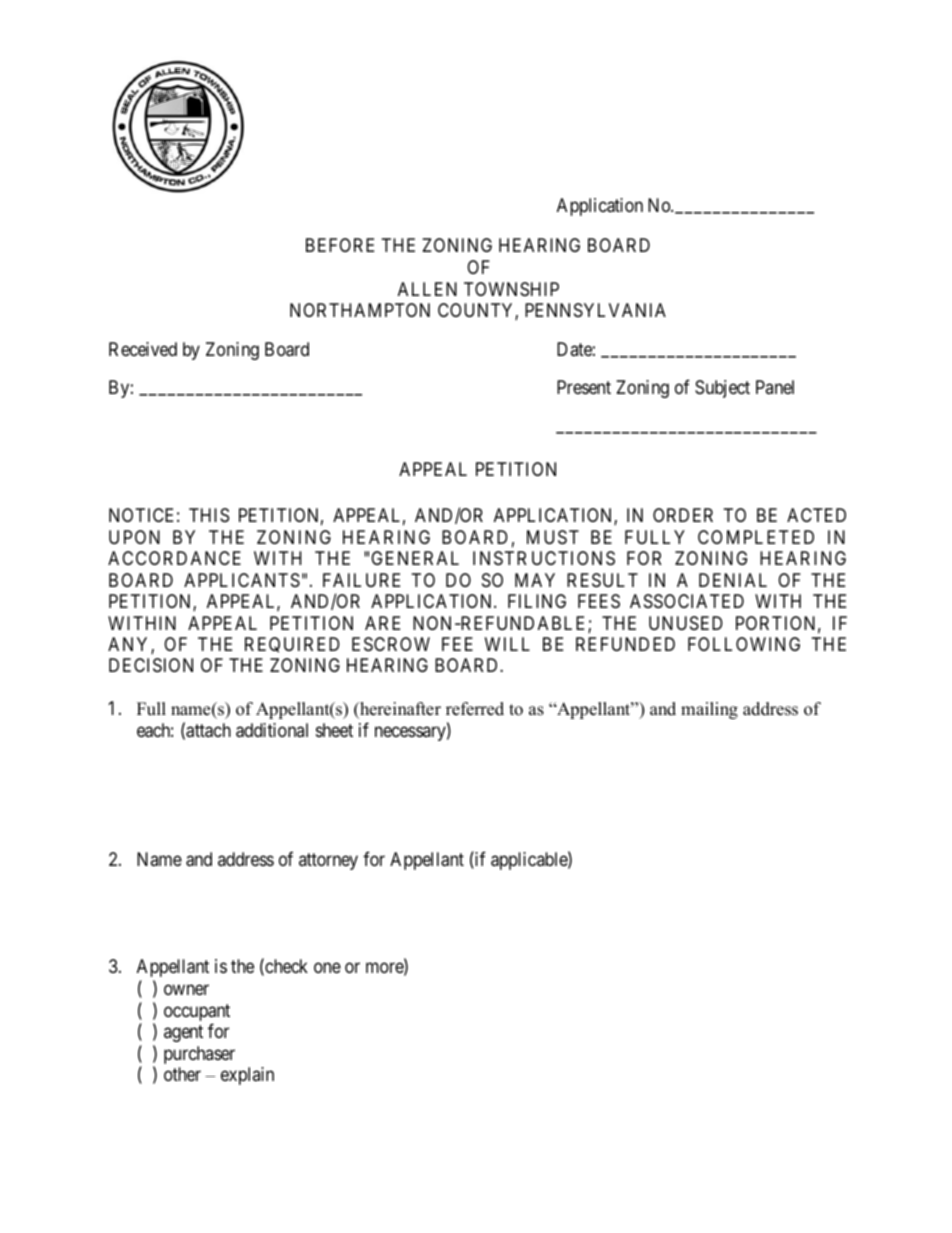 Image resolution: width=952 pixels, height=1233 pixels. What do you see at coordinates (744, 644) in the document?
I see `FOLLOWING` at bounding box center [744, 644].
